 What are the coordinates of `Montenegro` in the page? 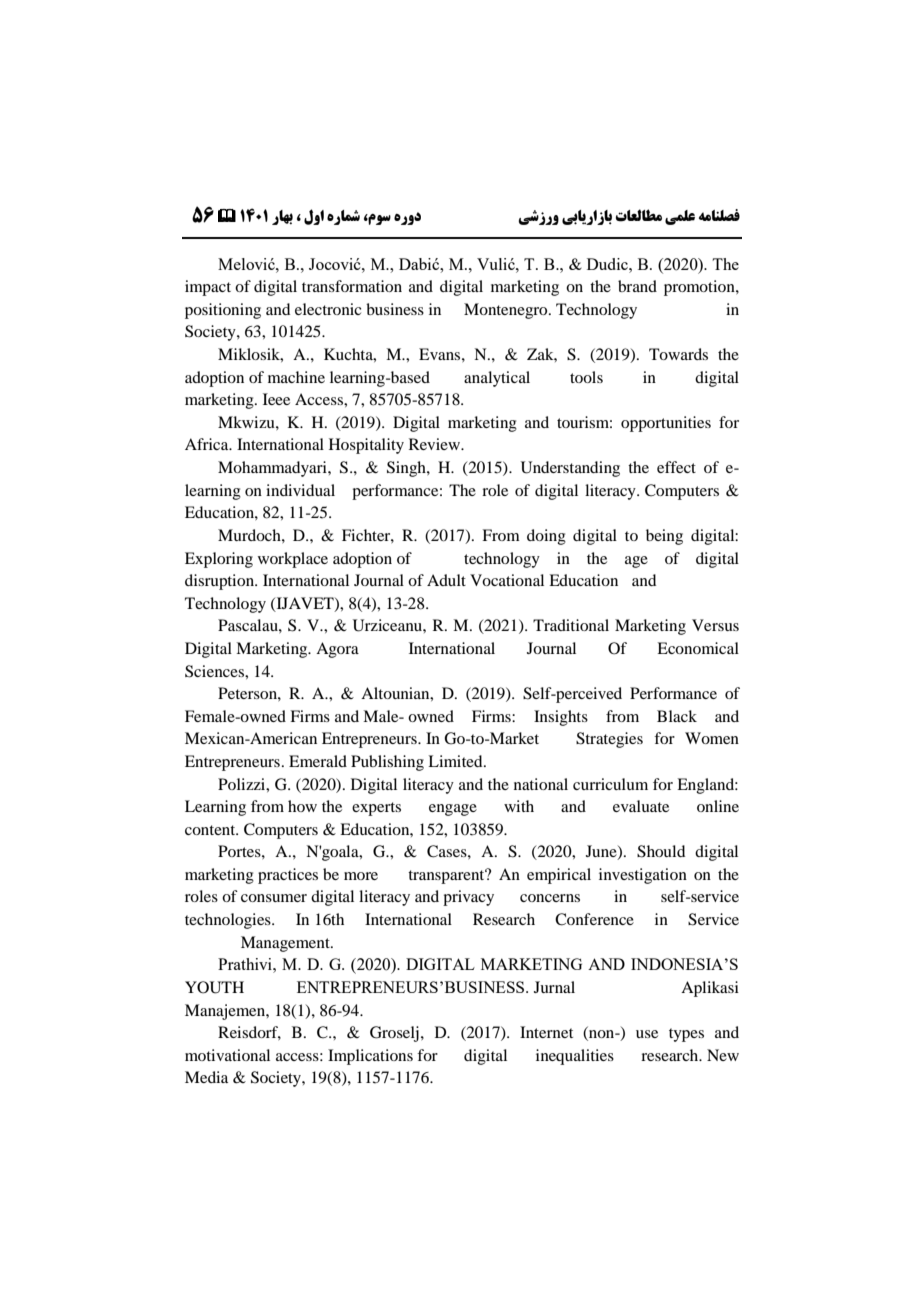 It's located at (507, 311).
